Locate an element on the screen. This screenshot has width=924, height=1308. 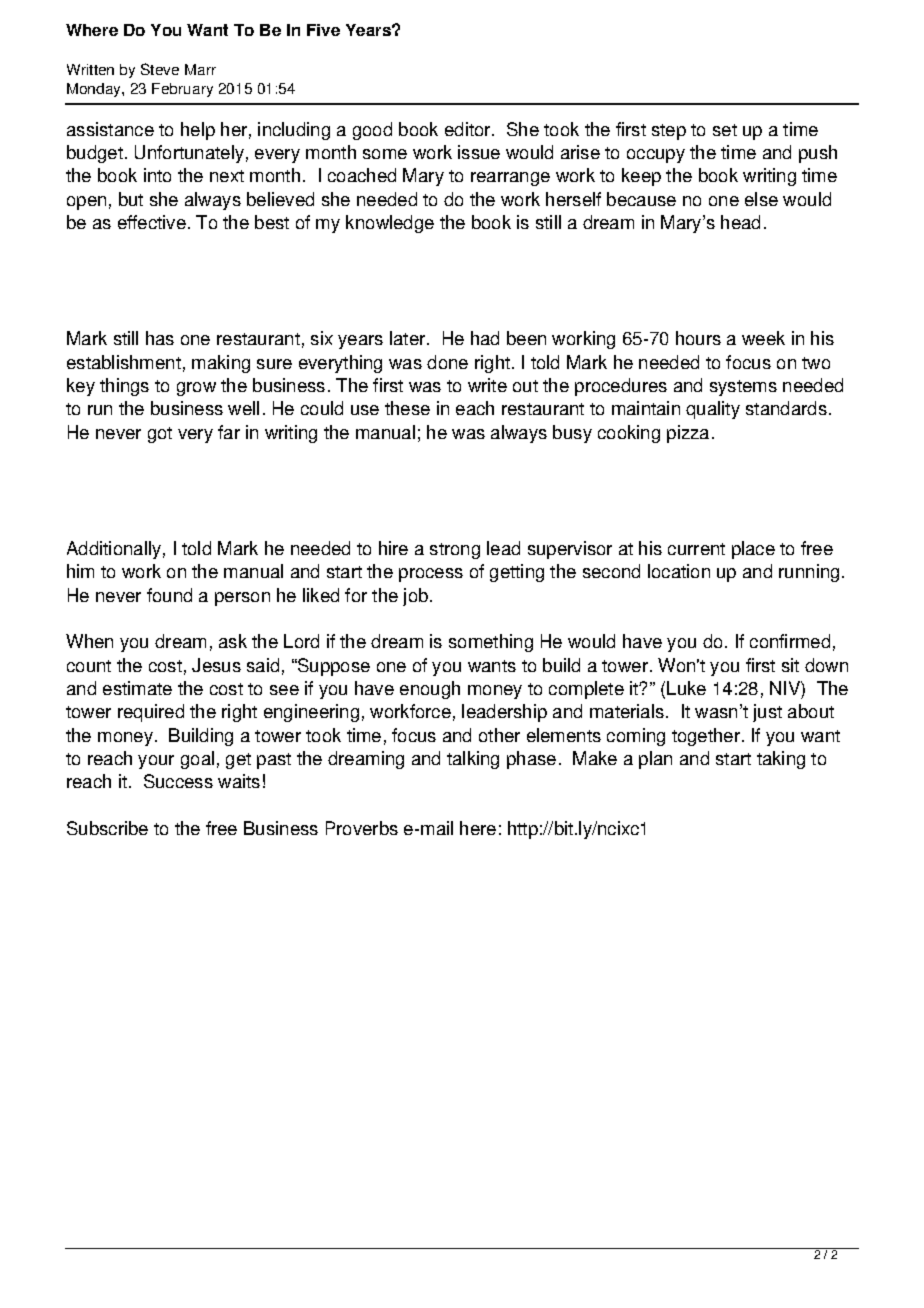
got is located at coordinates (160, 435).
